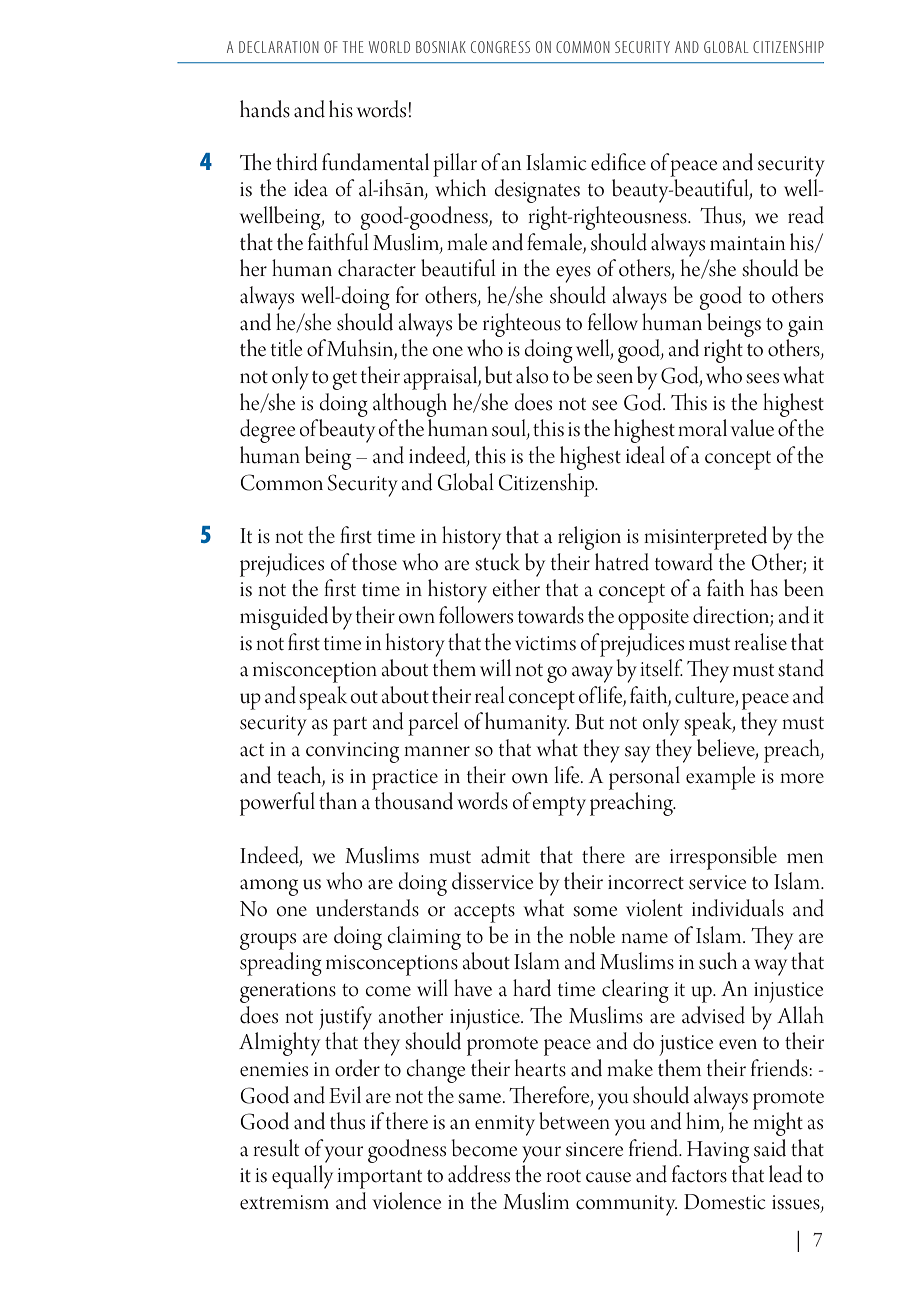 The height and width of the screenshot is (1311, 924). Describe the element at coordinates (718, 1152) in the screenshot. I see `Having` at that location.
